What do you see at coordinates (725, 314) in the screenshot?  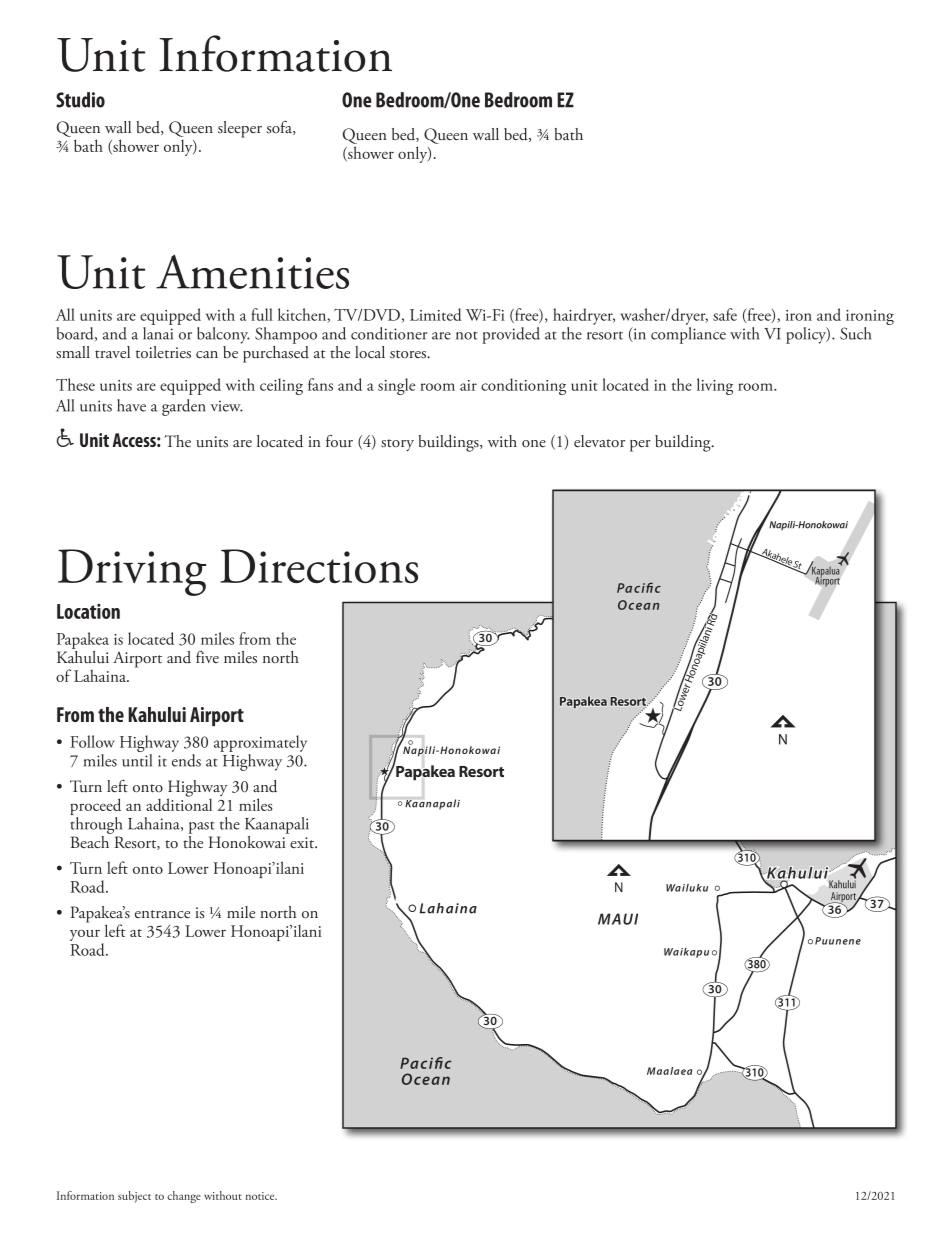 I see `safe` at bounding box center [725, 314].
